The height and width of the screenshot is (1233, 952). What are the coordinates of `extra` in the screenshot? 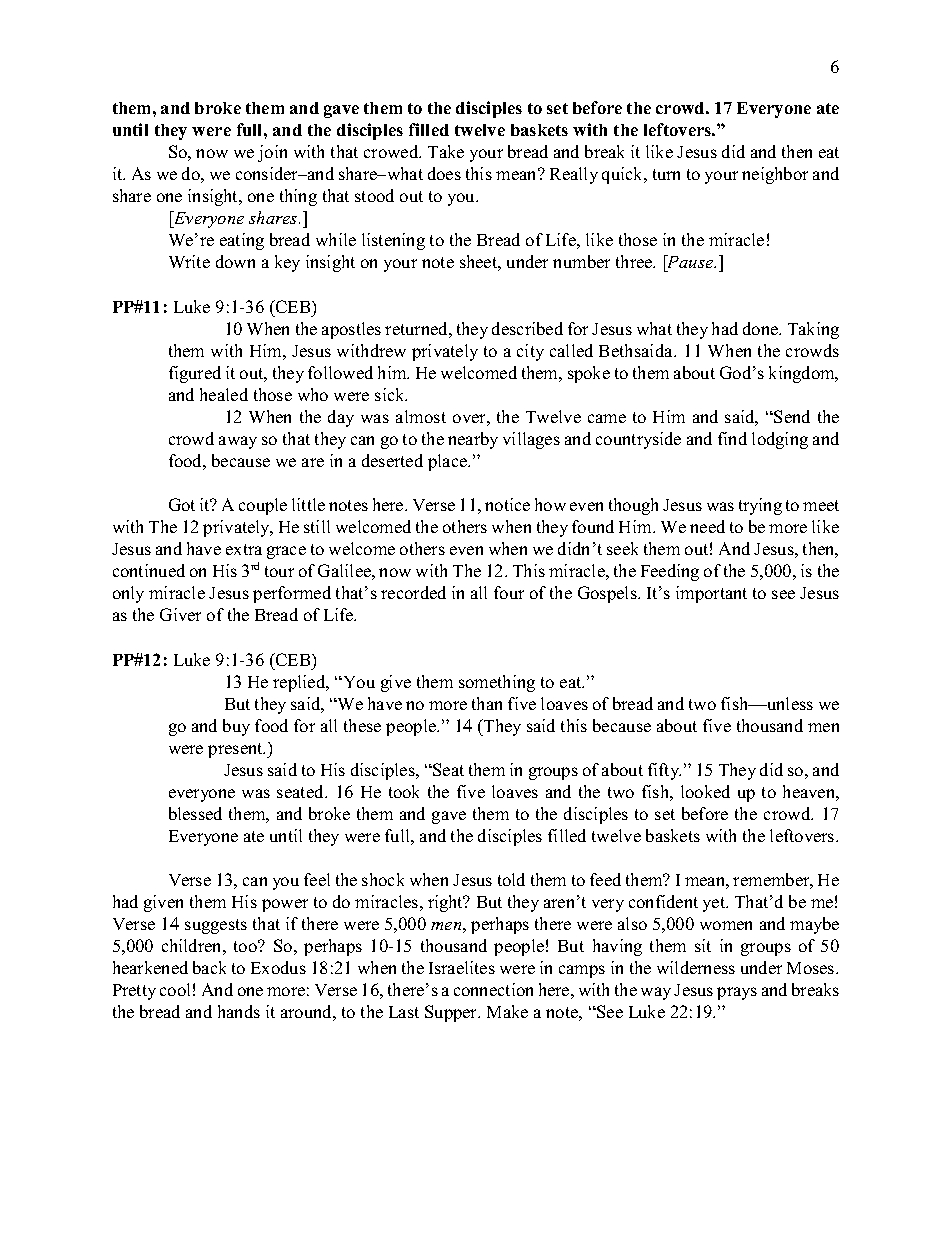 It's located at (244, 549).
